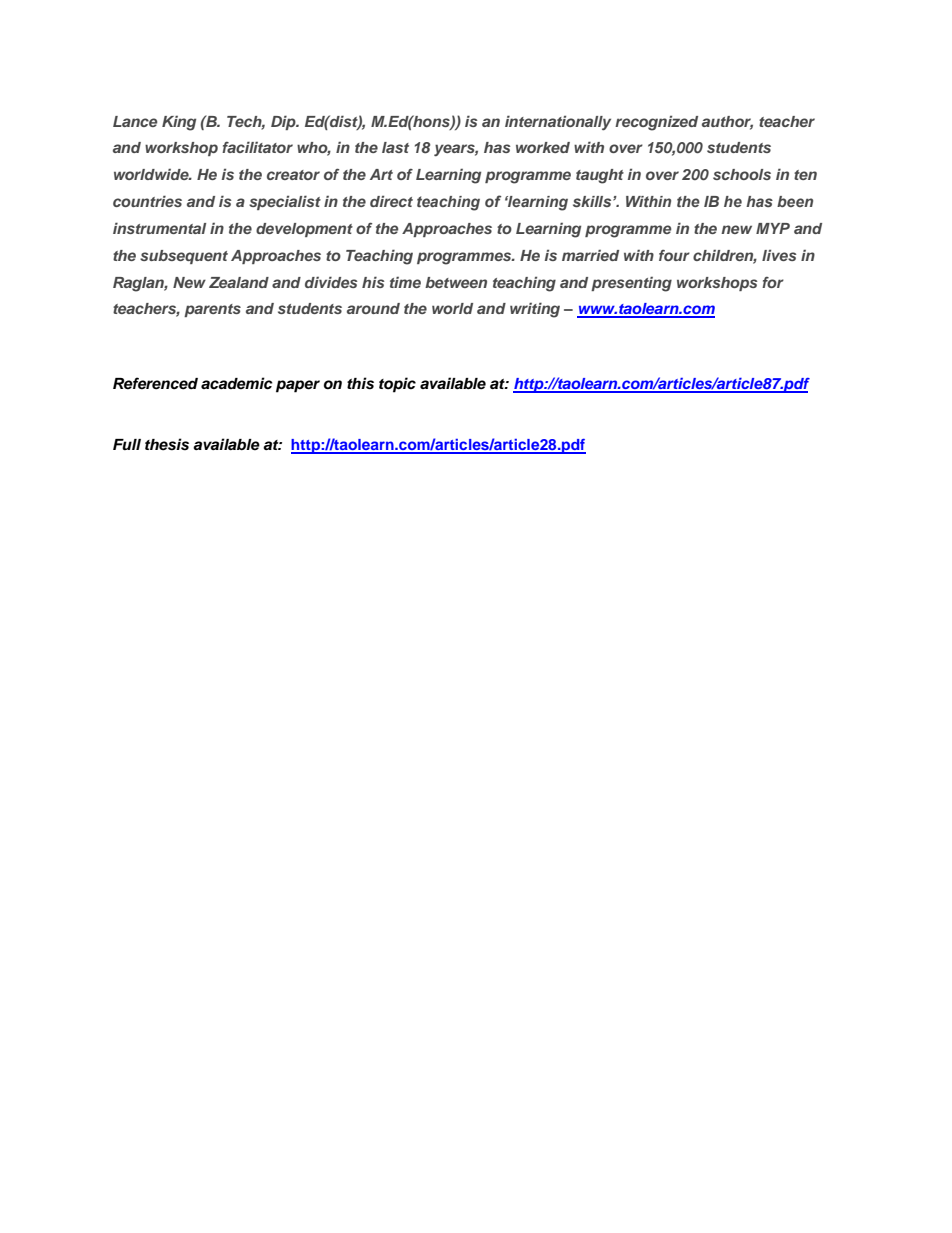 The width and height of the page is (952, 1233). I want to click on direct, so click(391, 201).
